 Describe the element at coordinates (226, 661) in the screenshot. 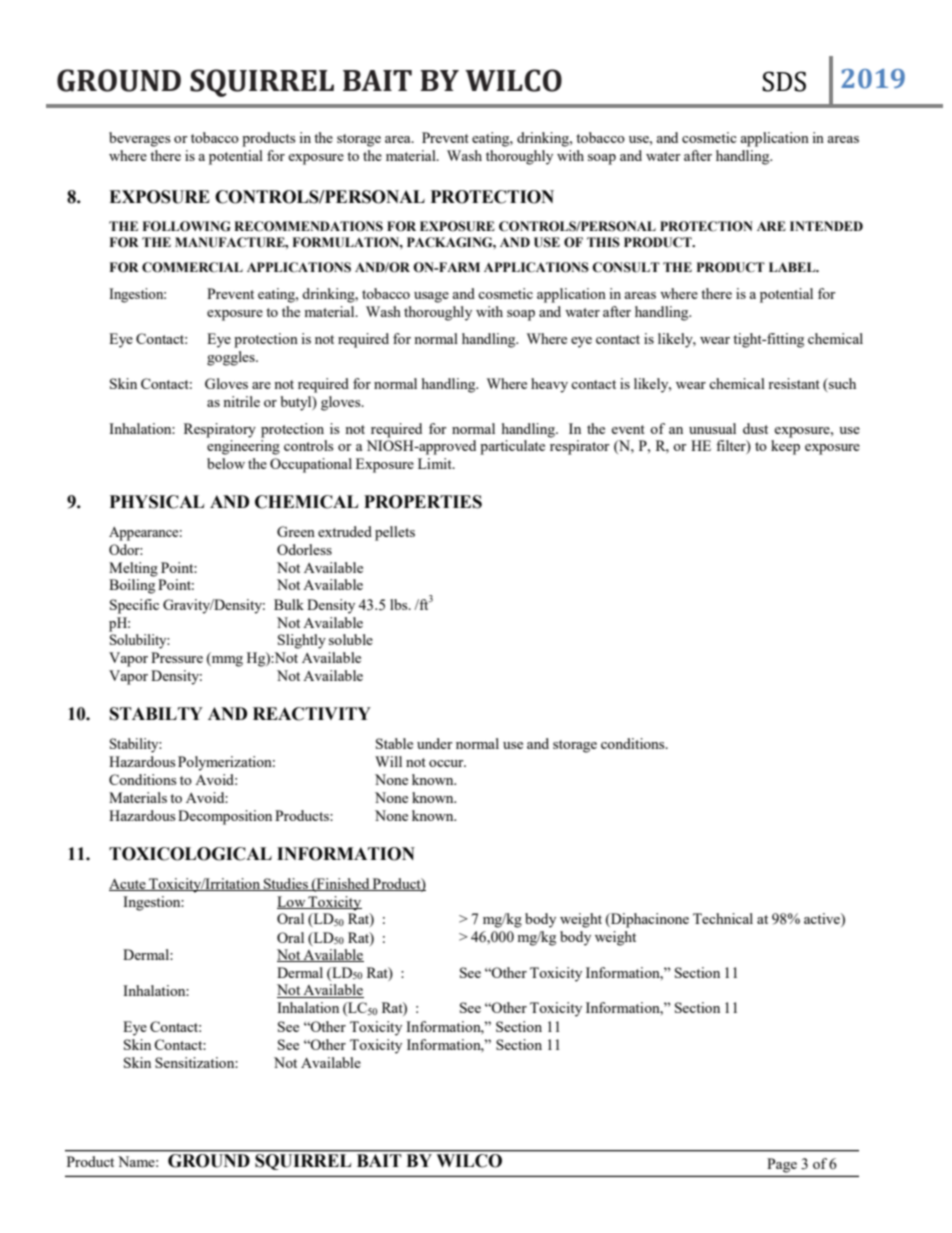

I see `mmg` at that location.
